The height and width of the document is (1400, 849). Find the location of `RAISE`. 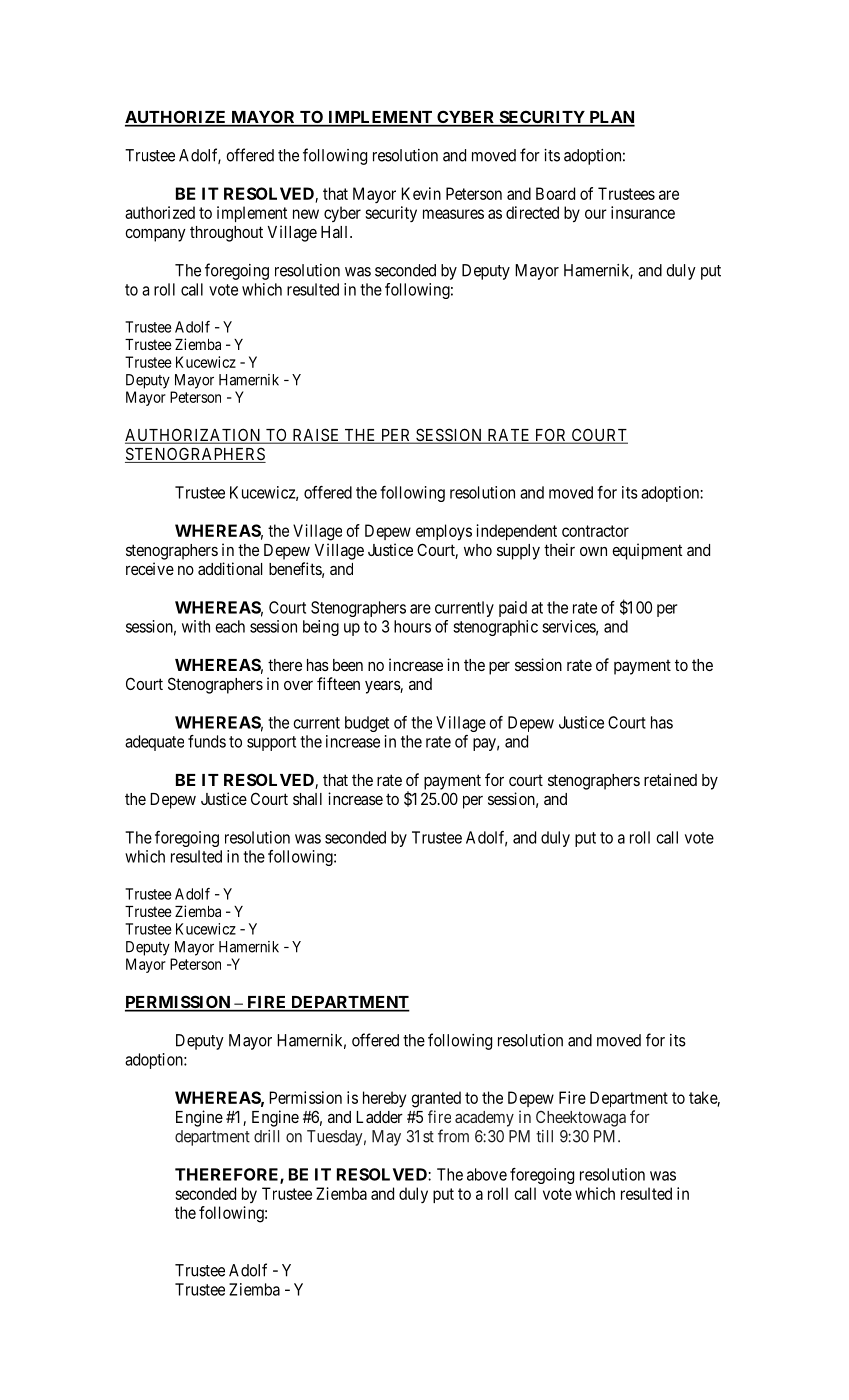

RAISE is located at coordinates (316, 436).
